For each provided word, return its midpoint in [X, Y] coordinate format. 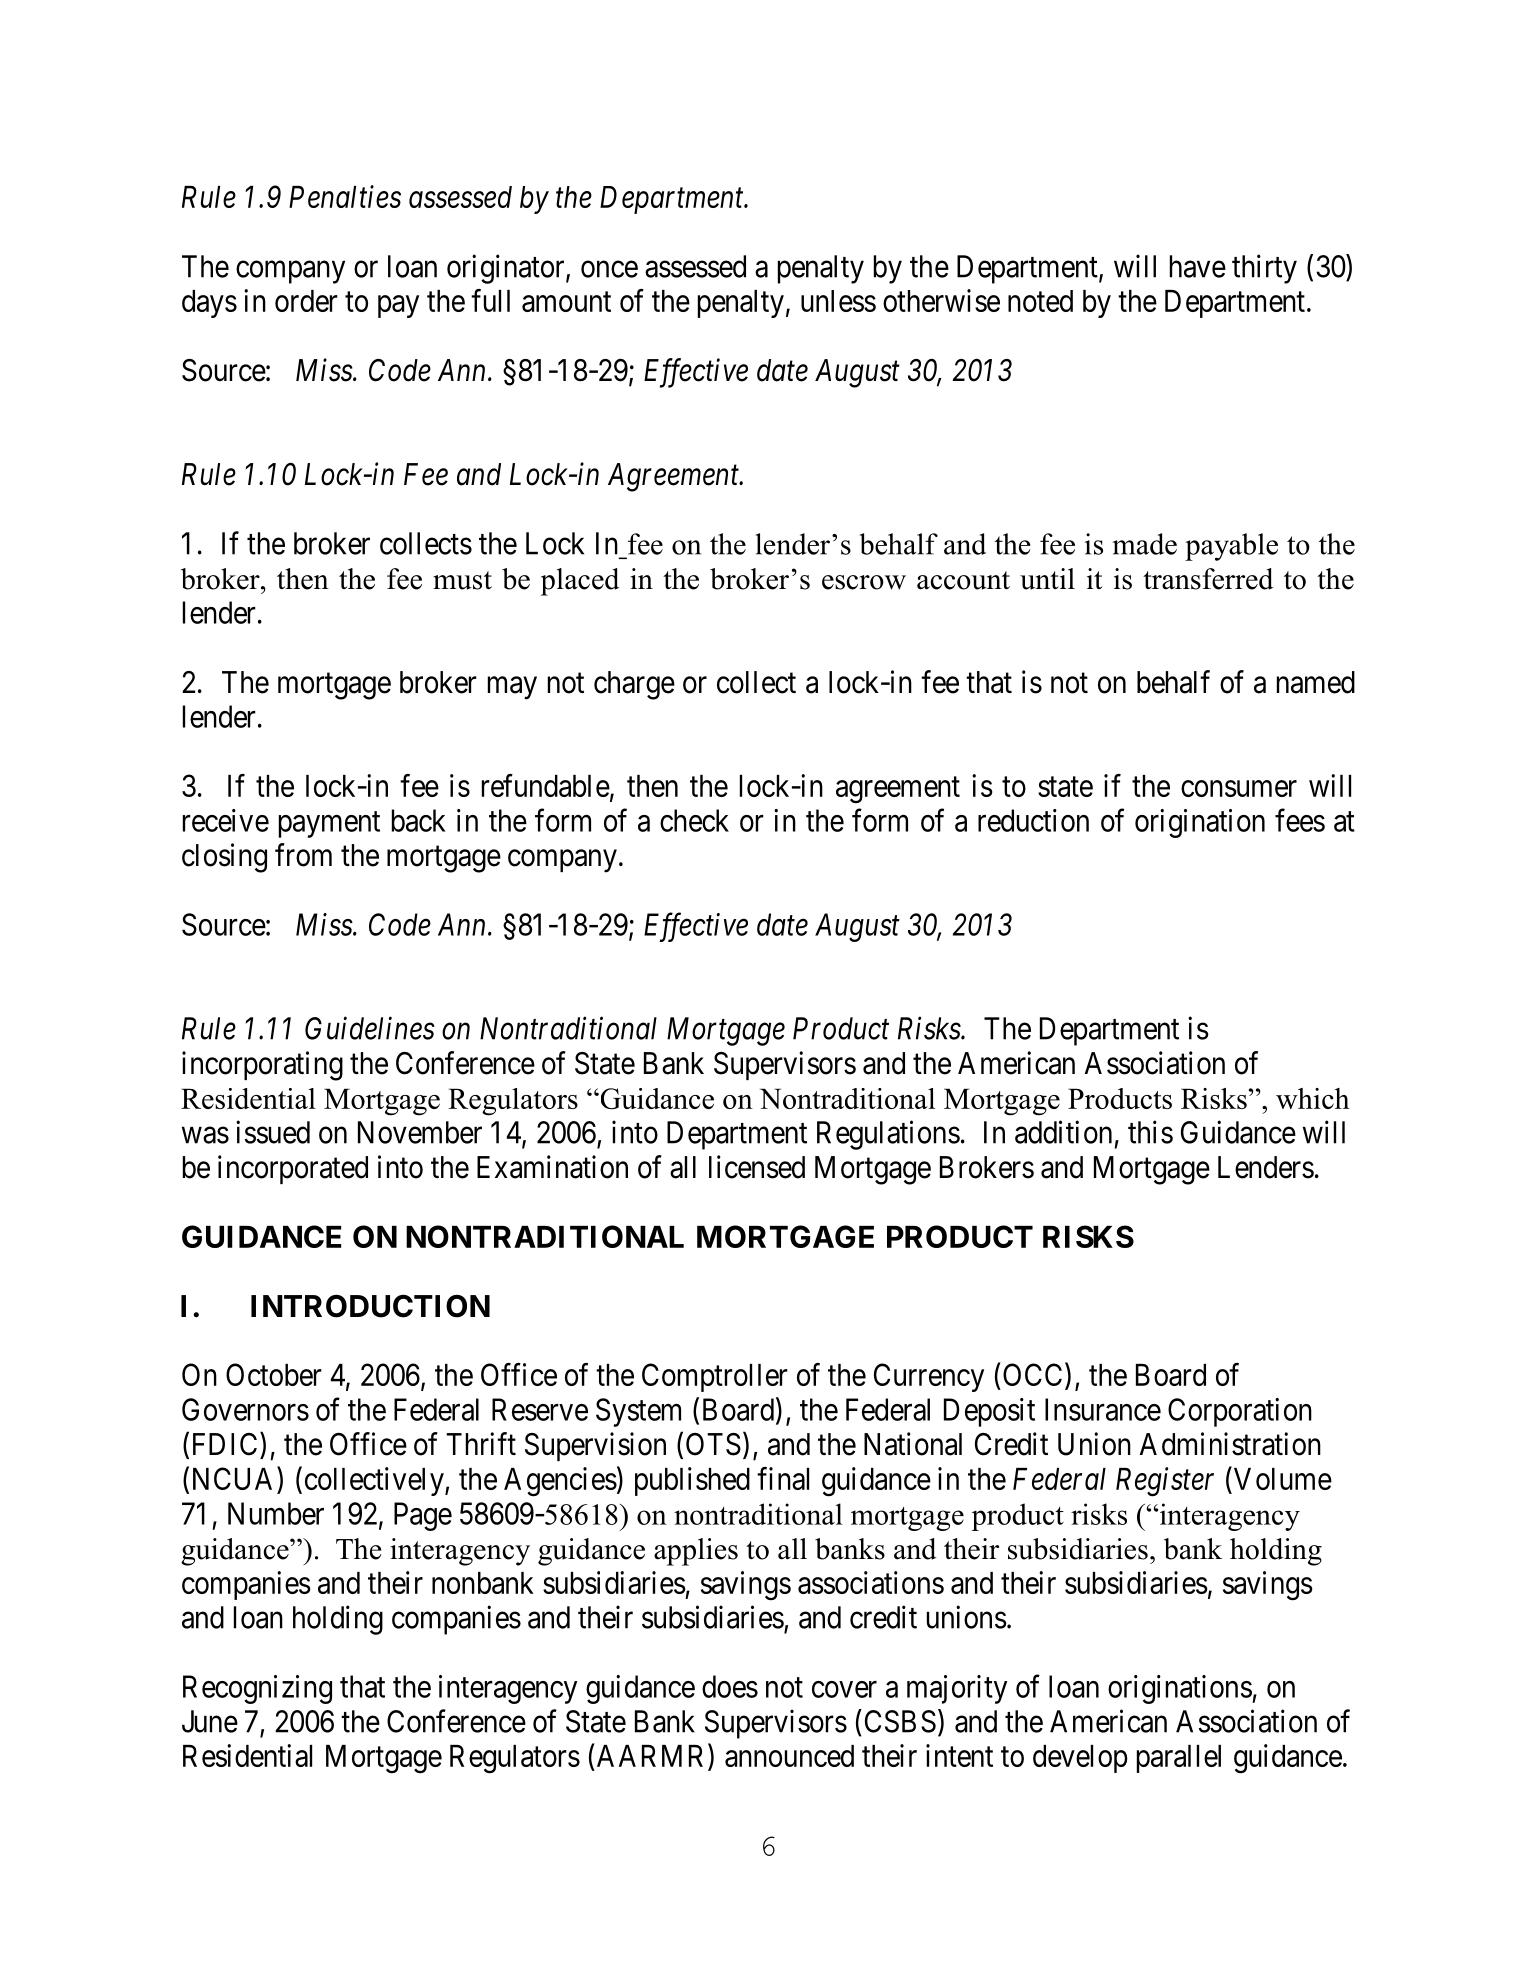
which [1313, 1098]
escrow [864, 582]
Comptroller [715, 1377]
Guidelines [370, 1028]
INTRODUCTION [370, 1306]
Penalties [345, 196]
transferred [1208, 579]
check [694, 820]
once [609, 269]
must [462, 580]
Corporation [1240, 1412]
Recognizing [257, 1689]
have [1198, 266]
